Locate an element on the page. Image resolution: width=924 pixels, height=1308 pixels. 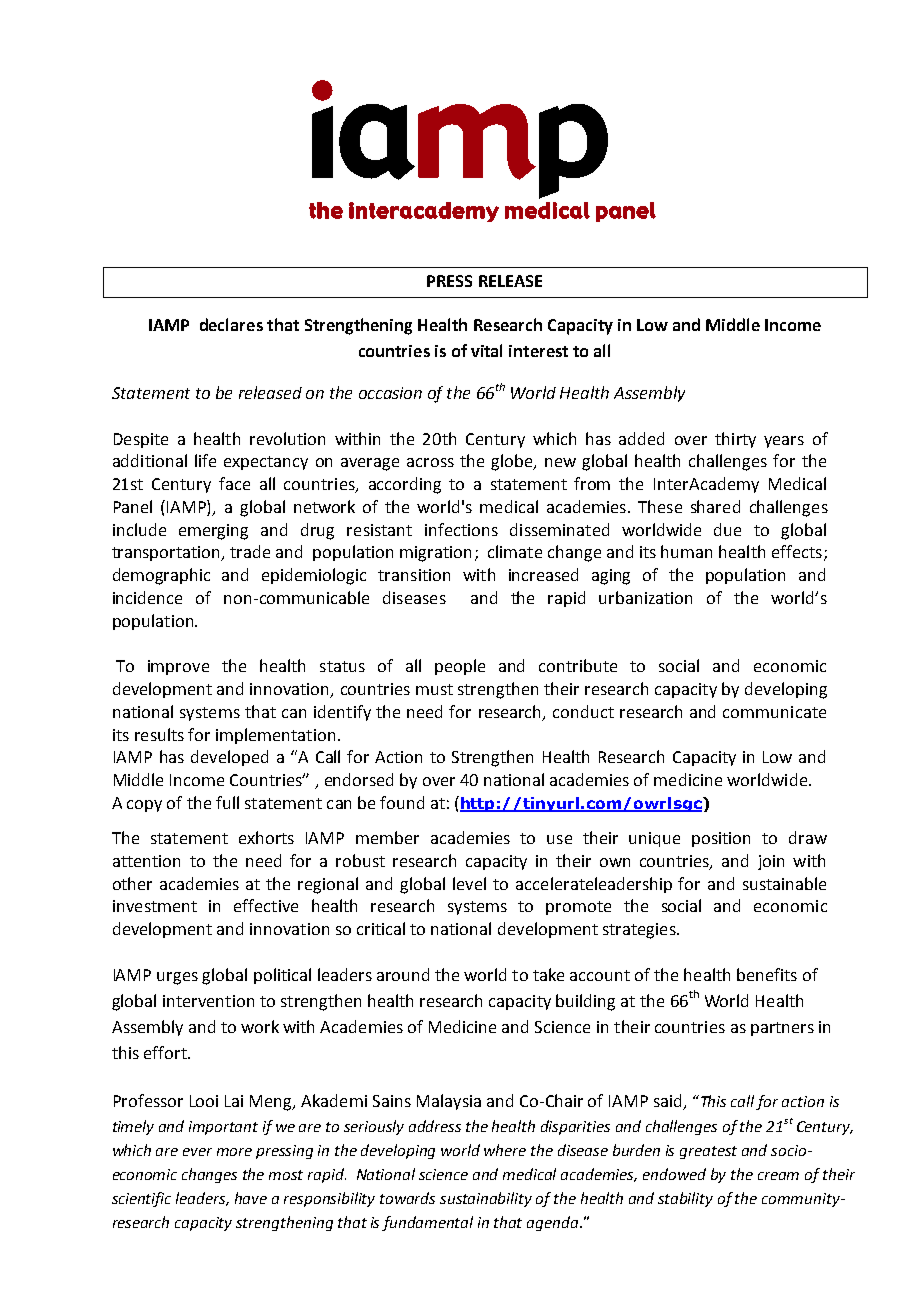
level is located at coordinates (469, 883).
